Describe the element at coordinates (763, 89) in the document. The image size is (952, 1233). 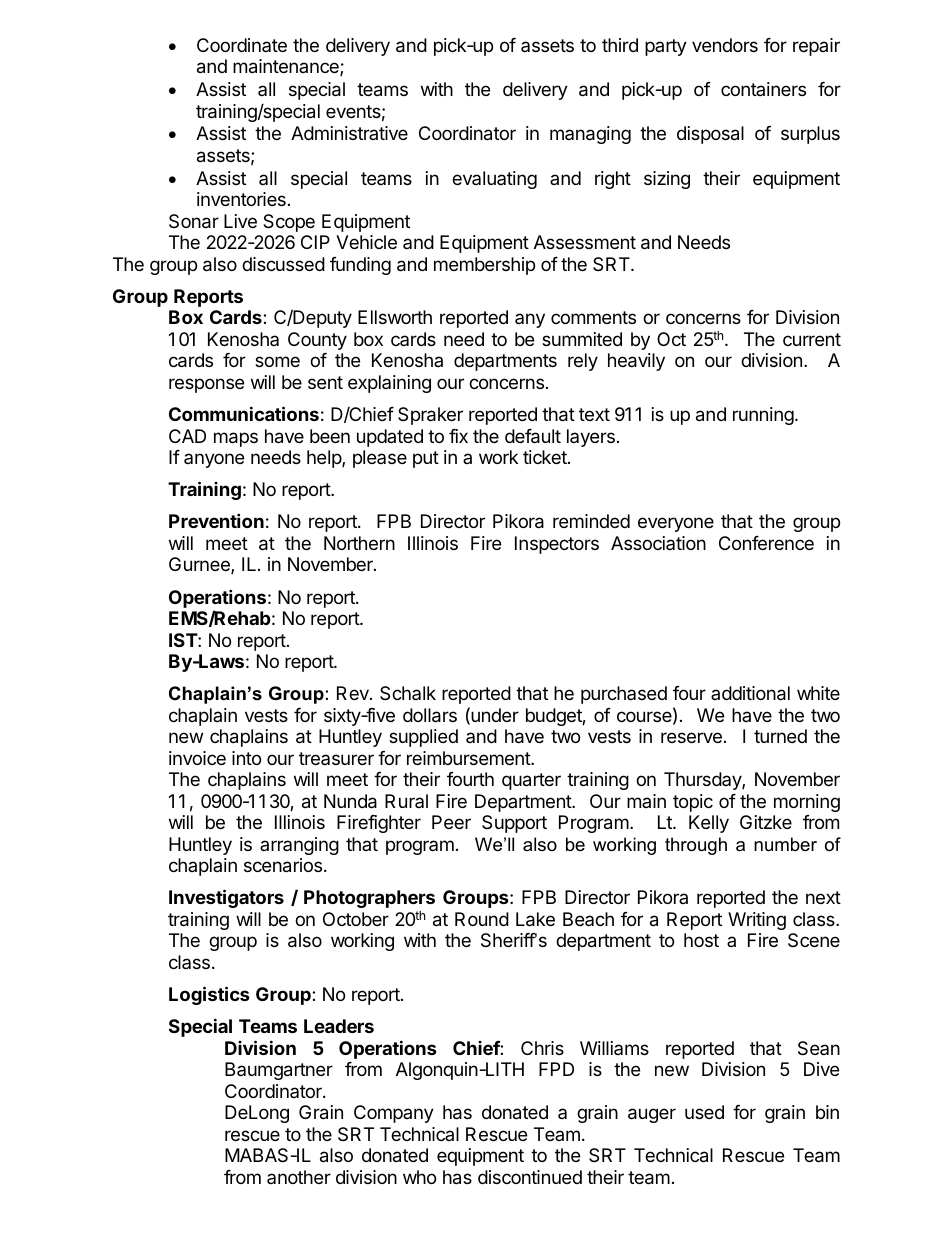
I see `containers` at that location.
